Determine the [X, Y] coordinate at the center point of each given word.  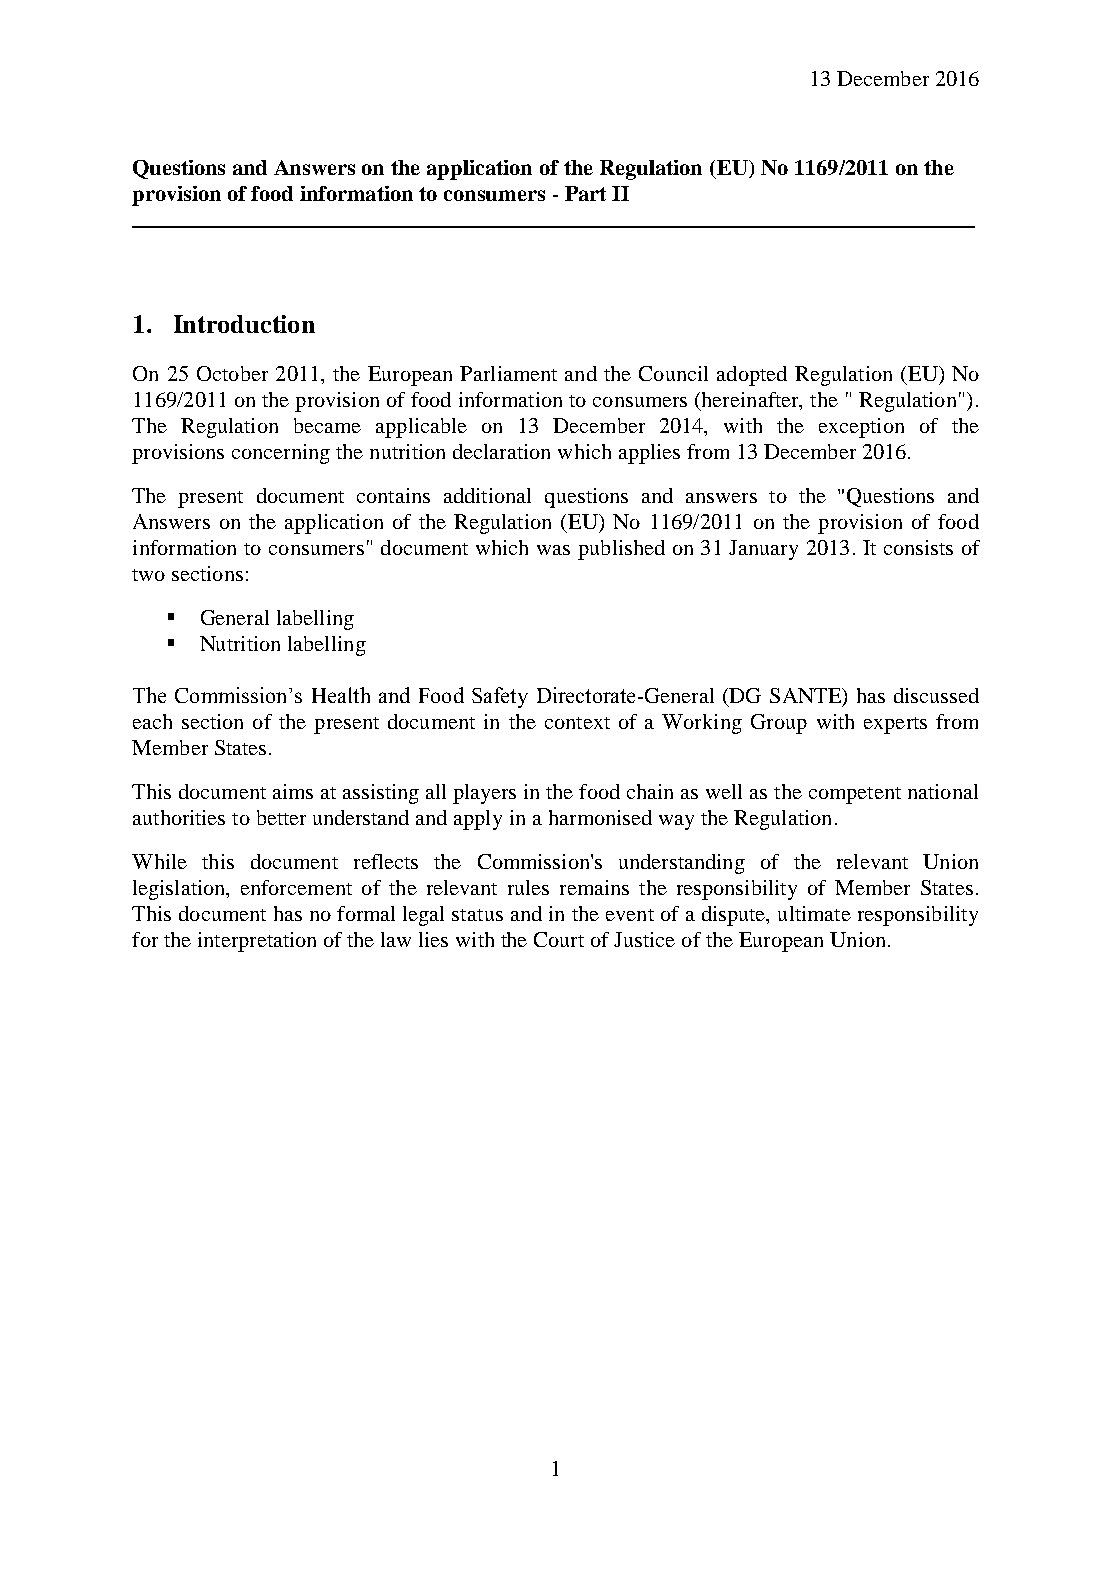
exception [861, 428]
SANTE [807, 697]
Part [585, 193]
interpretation [257, 942]
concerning [281, 454]
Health [341, 695]
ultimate [814, 913]
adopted [752, 376]
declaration [501, 451]
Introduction [244, 324]
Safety [500, 697]
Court [559, 939]
